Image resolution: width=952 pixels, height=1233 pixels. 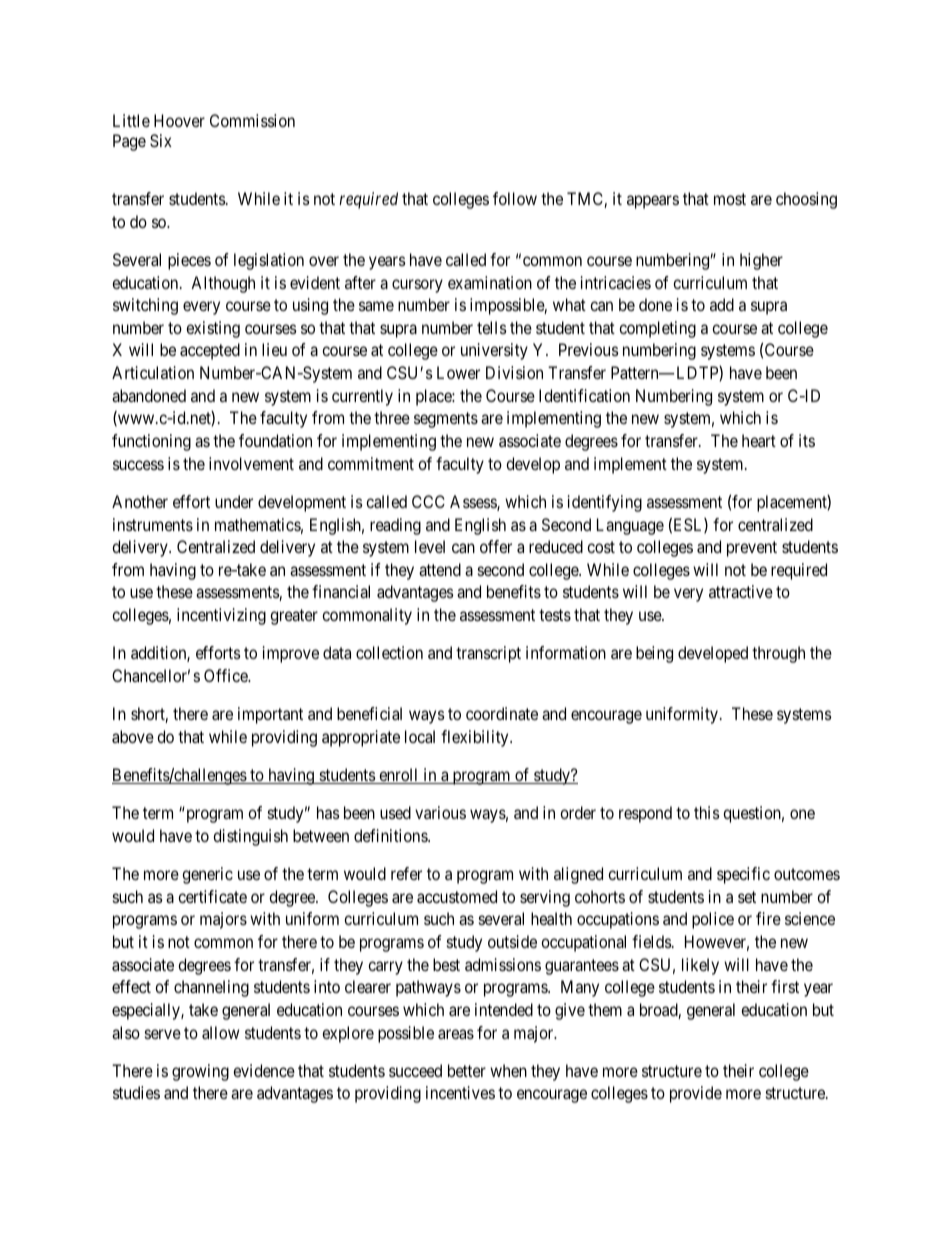 What do you see at coordinates (653, 202) in the screenshot?
I see `appears` at bounding box center [653, 202].
